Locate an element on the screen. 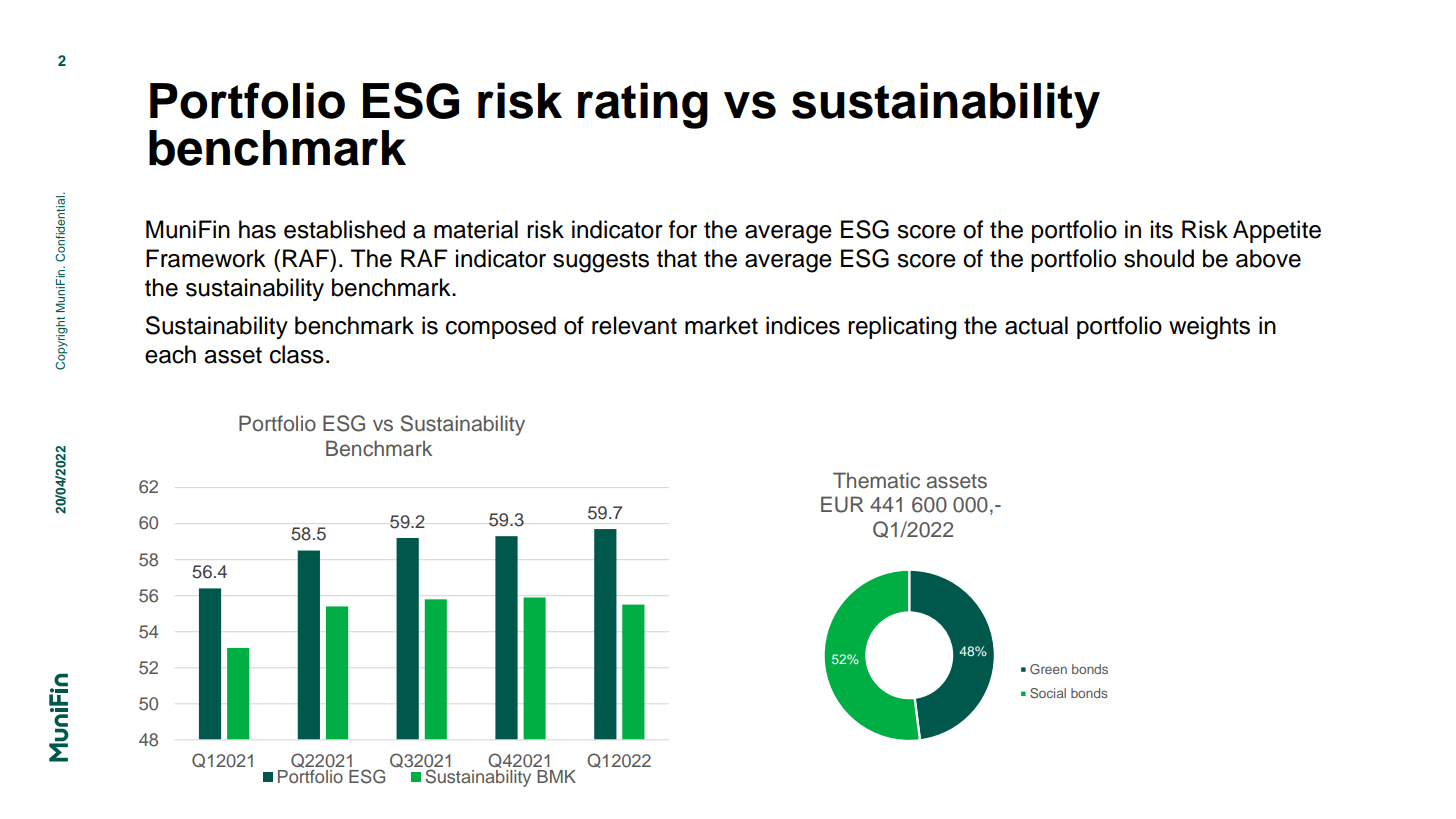  for is located at coordinates (683, 229).
